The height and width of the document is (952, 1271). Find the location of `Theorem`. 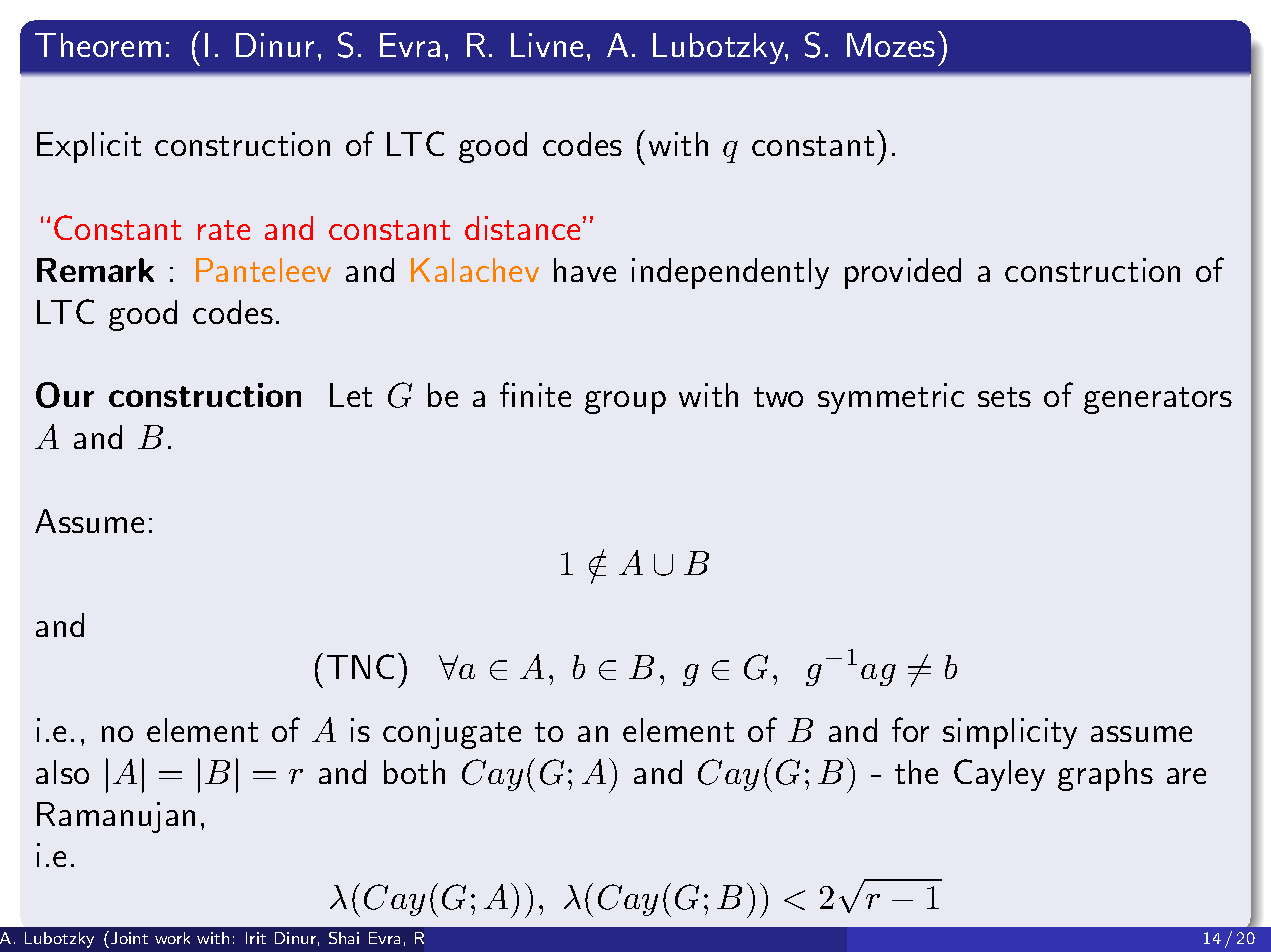

Theorem is located at coordinates (98, 45).
